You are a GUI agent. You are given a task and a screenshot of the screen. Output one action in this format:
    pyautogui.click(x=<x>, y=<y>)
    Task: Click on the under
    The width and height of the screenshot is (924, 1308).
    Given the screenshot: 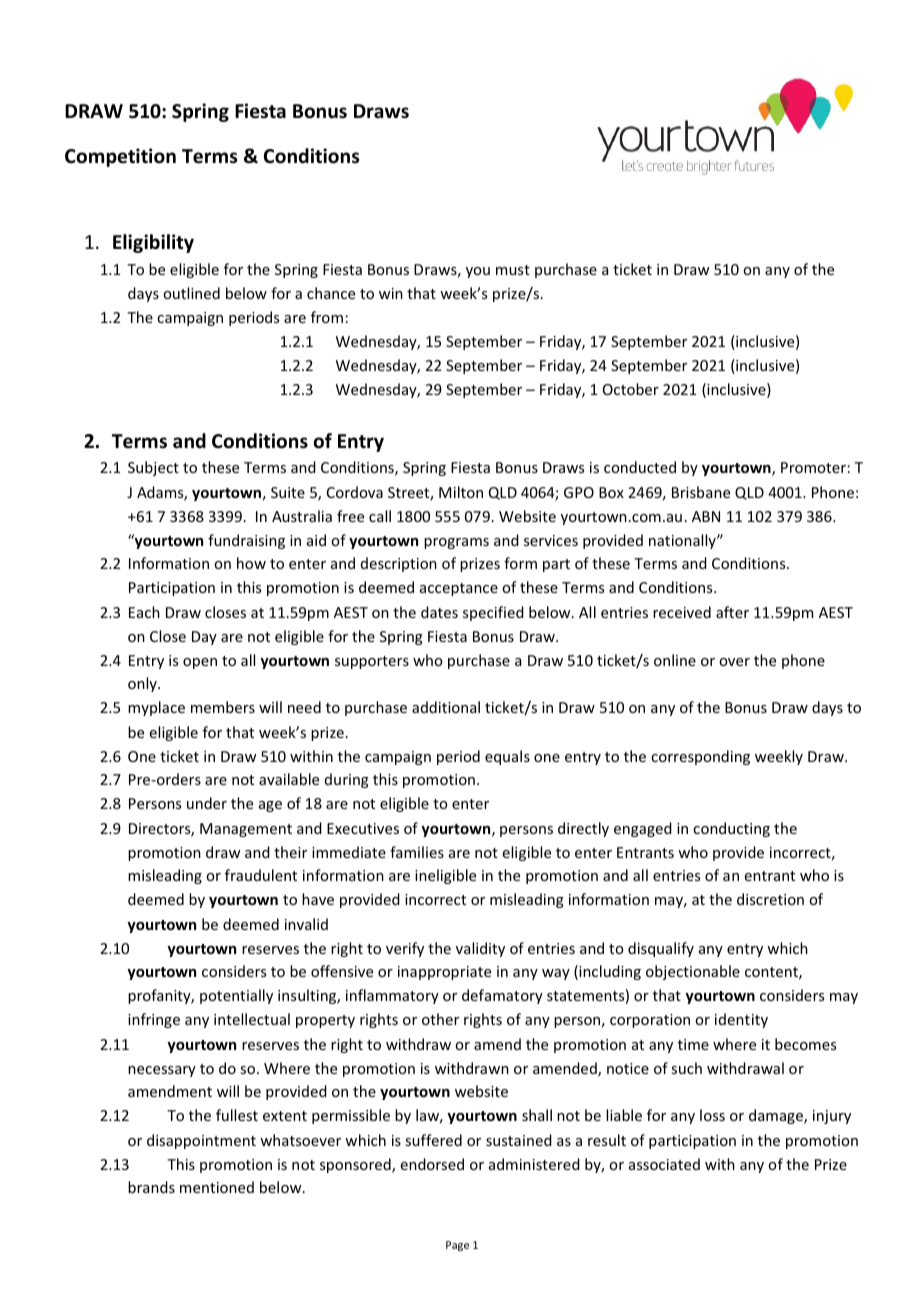 What is the action you would take?
    pyautogui.click(x=207, y=803)
